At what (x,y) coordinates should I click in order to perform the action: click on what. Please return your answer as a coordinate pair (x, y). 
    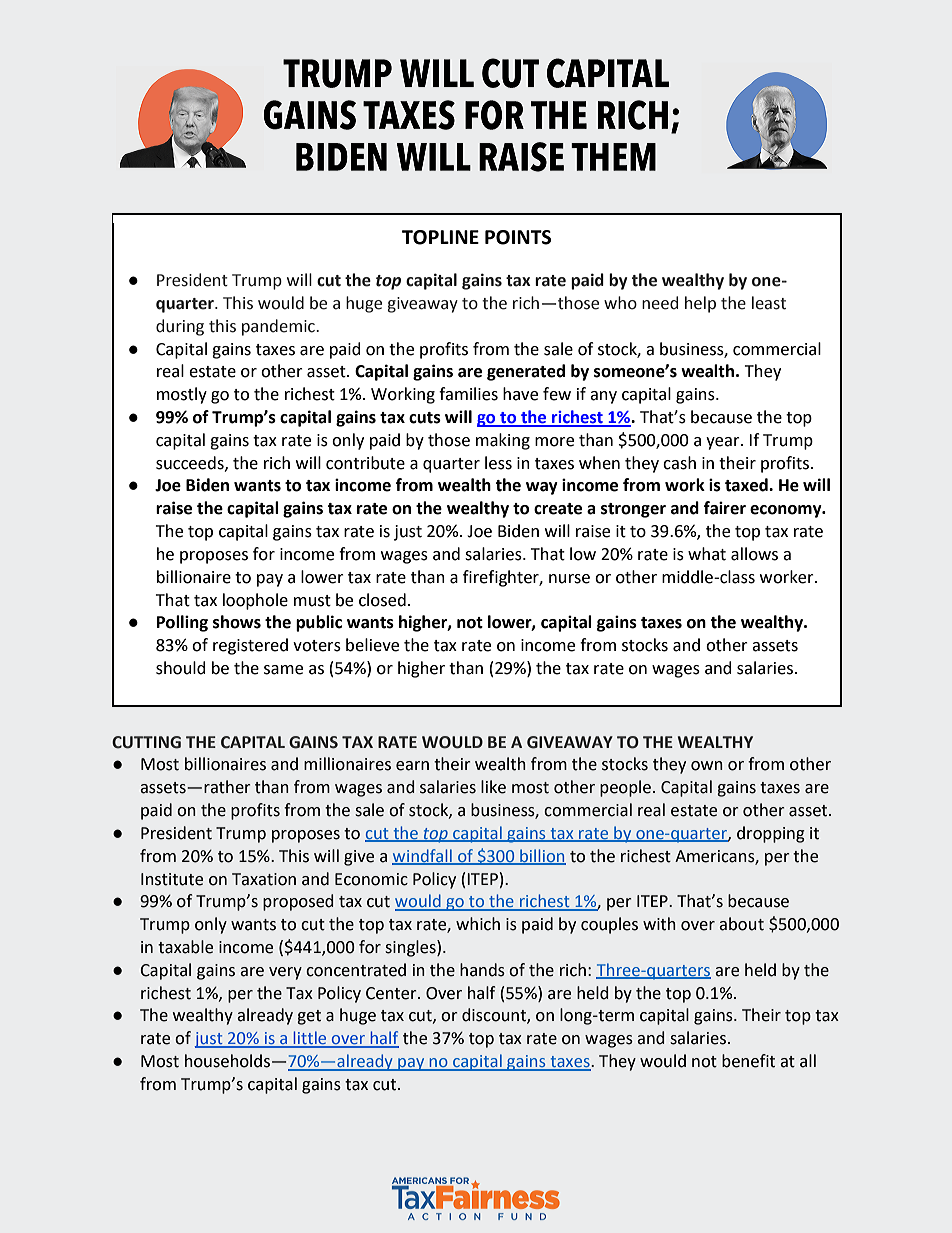
    Looking at the image, I should click on (707, 554).
